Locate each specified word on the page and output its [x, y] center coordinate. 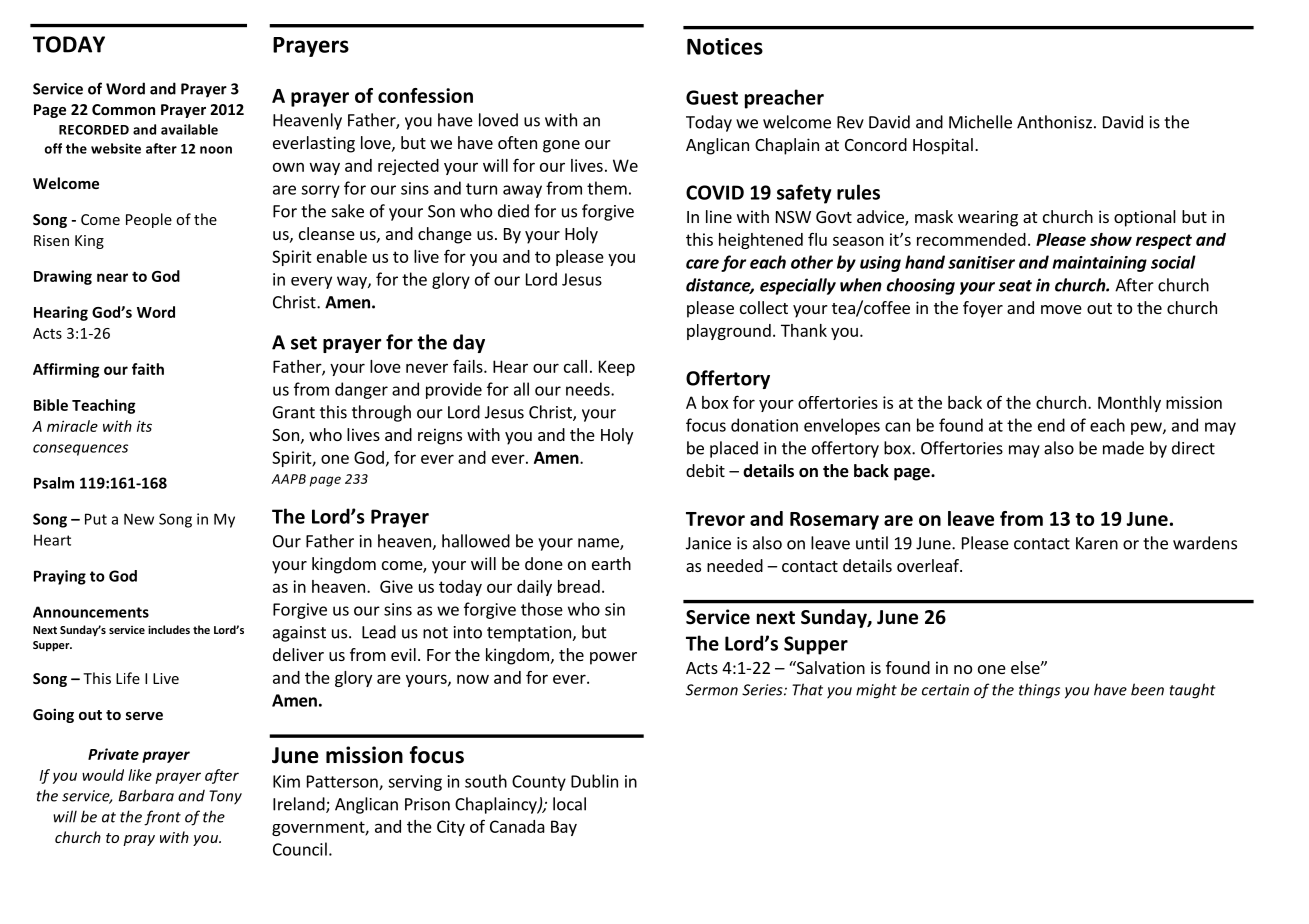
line [719, 216]
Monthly [1129, 404]
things [1039, 691]
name [599, 544]
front [162, 818]
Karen [1097, 543]
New [139, 519]
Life [128, 678]
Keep [617, 368]
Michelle [980, 122]
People [149, 220]
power [613, 658]
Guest [712, 97]
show [1111, 239]
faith [148, 369]
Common [123, 109]
